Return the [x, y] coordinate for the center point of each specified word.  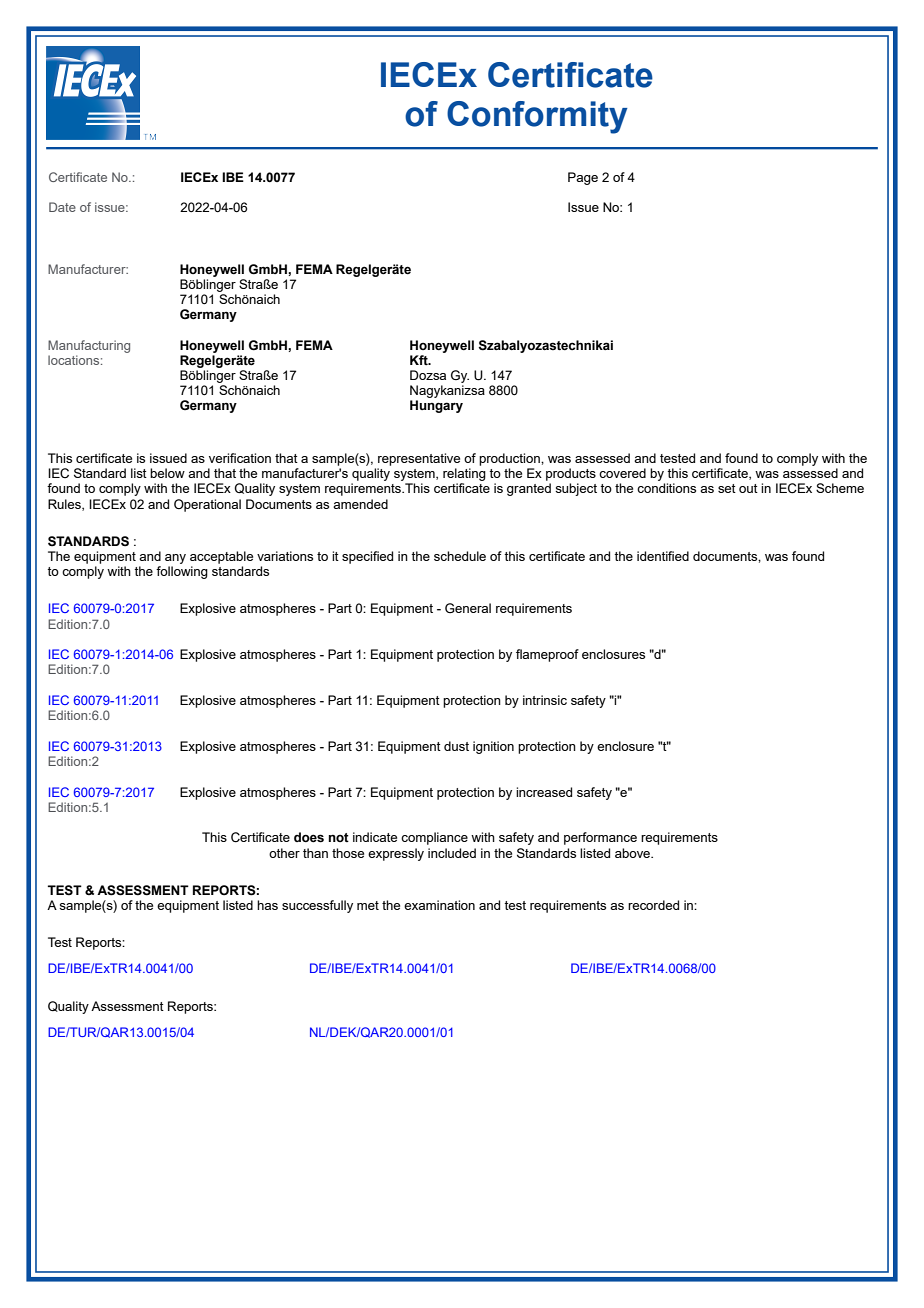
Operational [207, 505]
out [748, 488]
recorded [653, 905]
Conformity [537, 117]
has [267, 905]
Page [583, 178]
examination [439, 905]
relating [464, 476]
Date [62, 207]
